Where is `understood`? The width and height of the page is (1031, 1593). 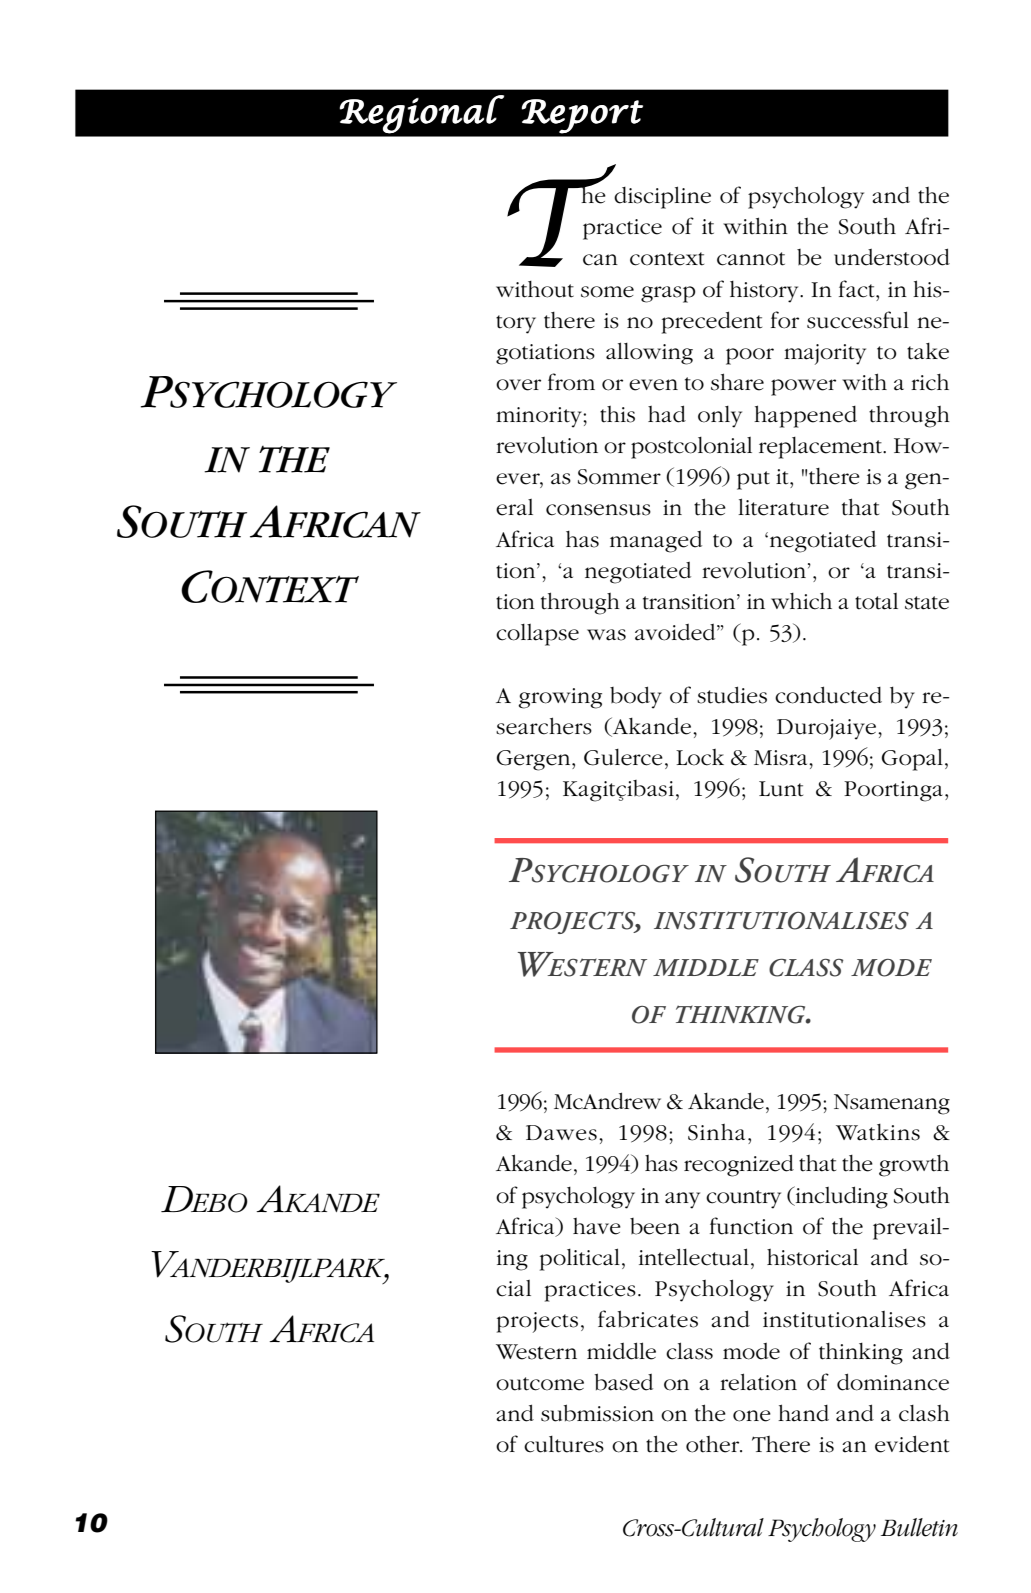
understood is located at coordinates (892, 257).
